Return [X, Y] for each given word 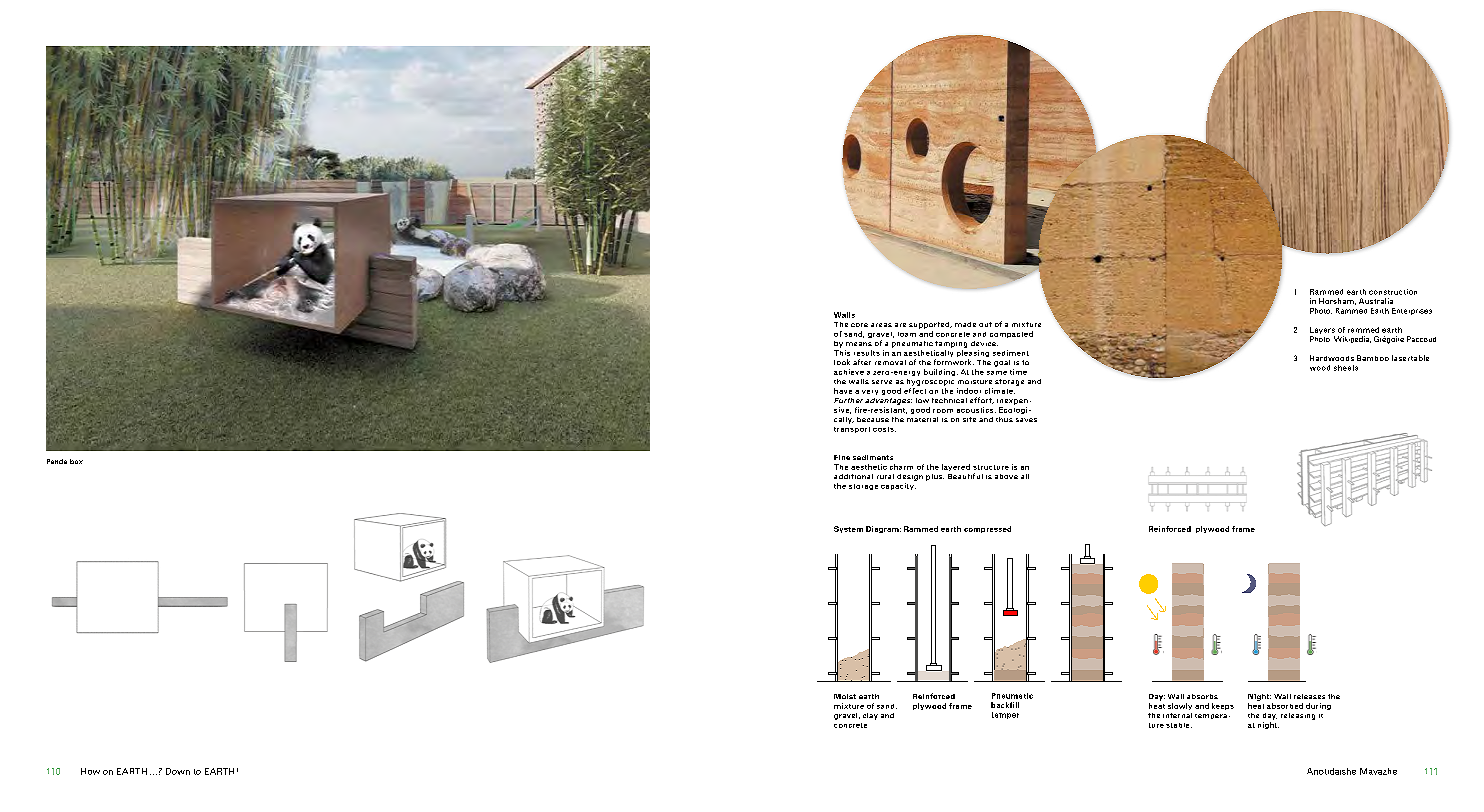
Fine [842, 457]
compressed [987, 529]
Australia [1376, 301]
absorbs [1202, 696]
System [848, 529]
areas [881, 325]
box [76, 461]
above [1006, 476]
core [859, 325]
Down [178, 771]
